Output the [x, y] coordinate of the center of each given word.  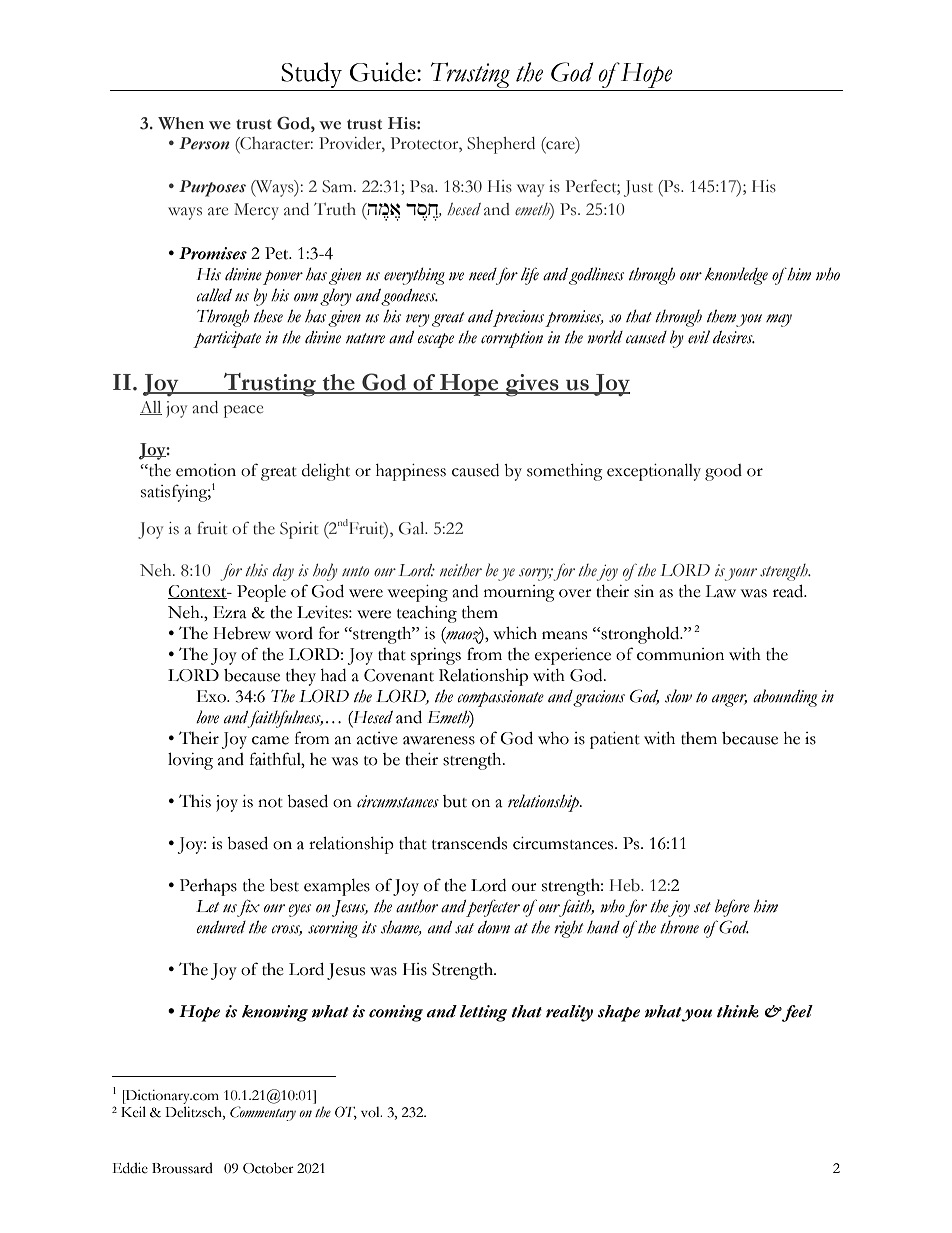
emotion [206, 470]
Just [638, 188]
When [181, 123]
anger [729, 700]
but [455, 801]
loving [190, 761]
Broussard [182, 1168]
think [738, 1011]
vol [371, 1112]
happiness [411, 472]
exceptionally [654, 472]
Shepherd [501, 145]
